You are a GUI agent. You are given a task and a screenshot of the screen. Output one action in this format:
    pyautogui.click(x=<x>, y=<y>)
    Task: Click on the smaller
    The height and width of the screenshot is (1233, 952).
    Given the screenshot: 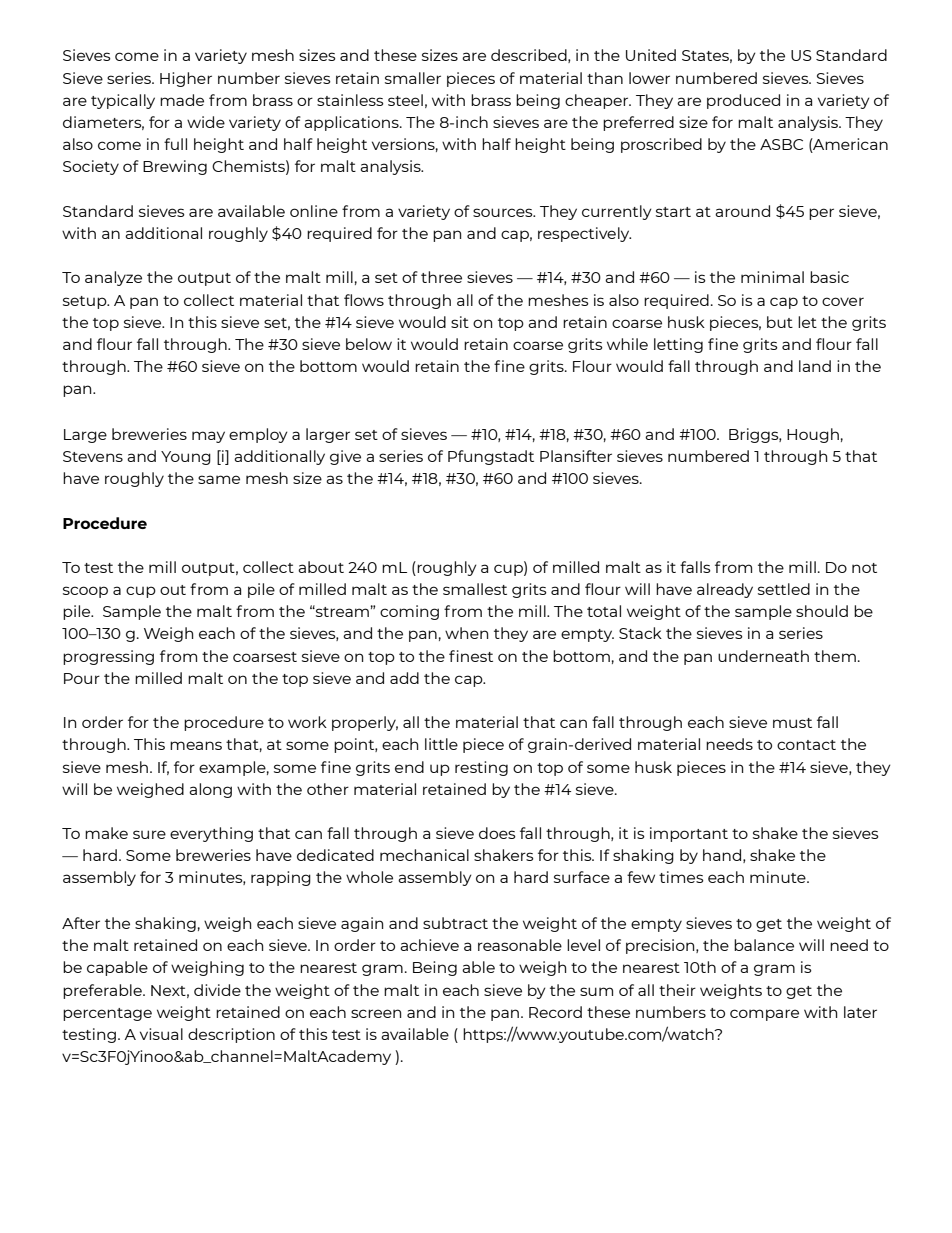 What is the action you would take?
    pyautogui.click(x=413, y=78)
